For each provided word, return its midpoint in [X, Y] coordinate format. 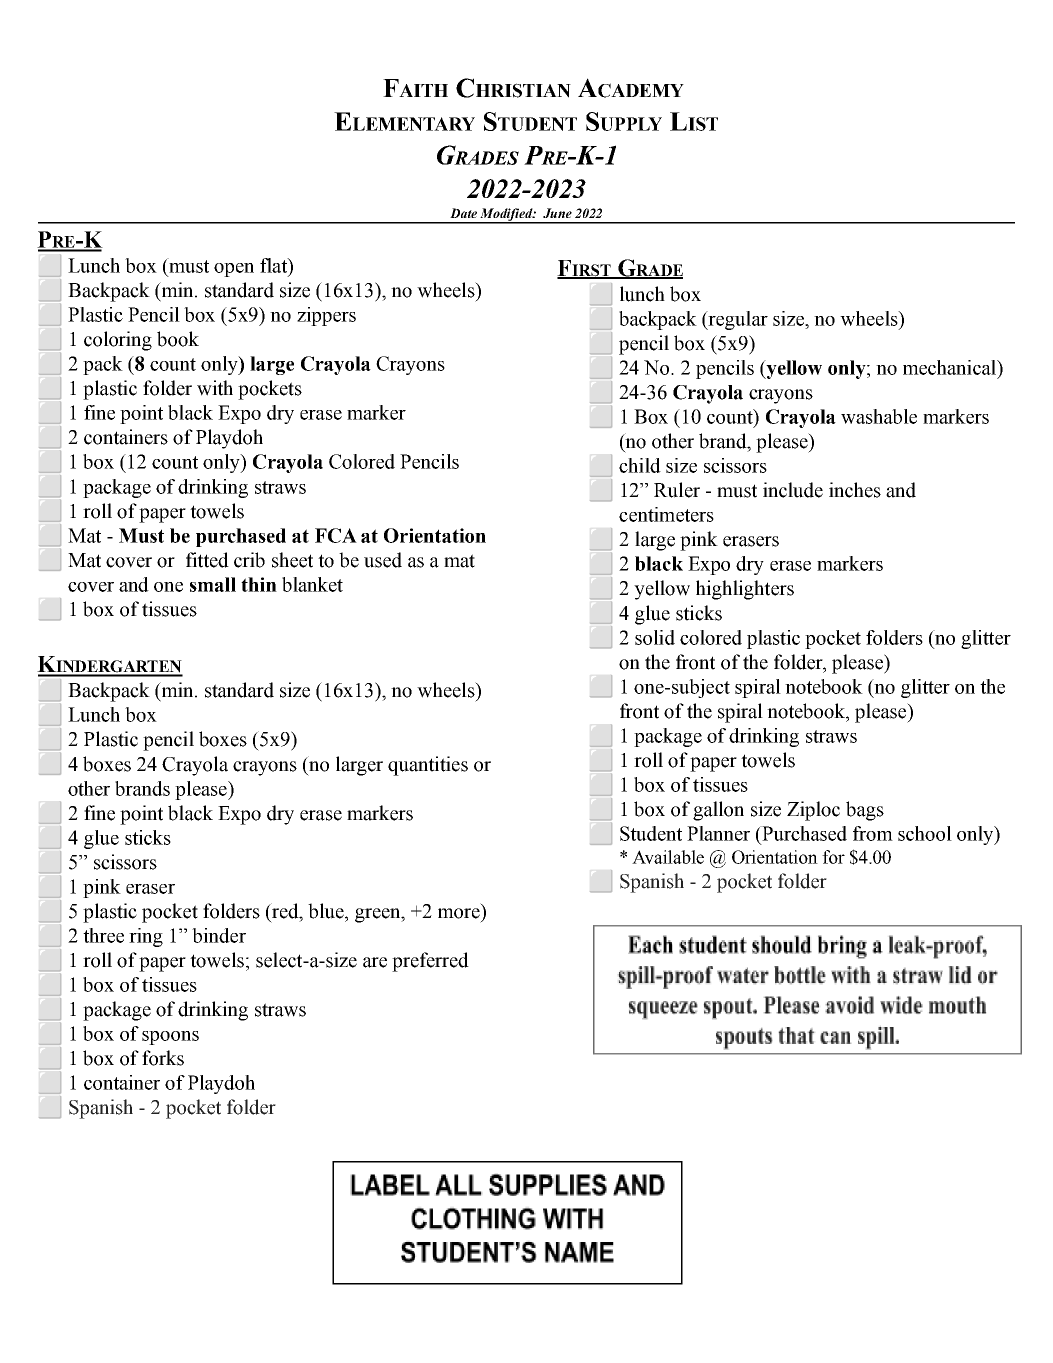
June [557, 213]
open [234, 270]
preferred [430, 962]
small [213, 584]
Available [668, 857]
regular [737, 320]
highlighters [745, 590]
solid [655, 637]
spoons [170, 1038]
